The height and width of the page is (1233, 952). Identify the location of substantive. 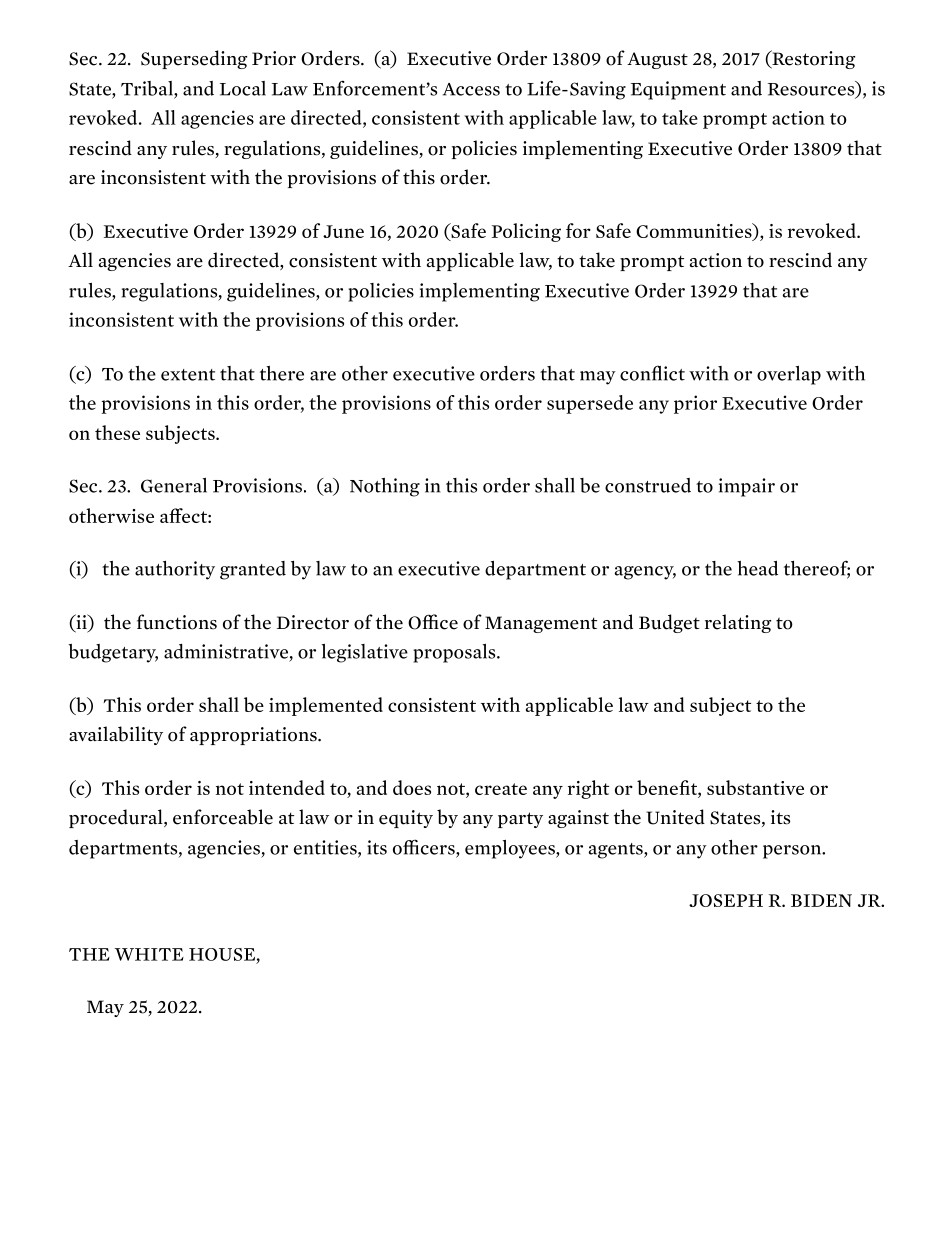
(755, 787).
